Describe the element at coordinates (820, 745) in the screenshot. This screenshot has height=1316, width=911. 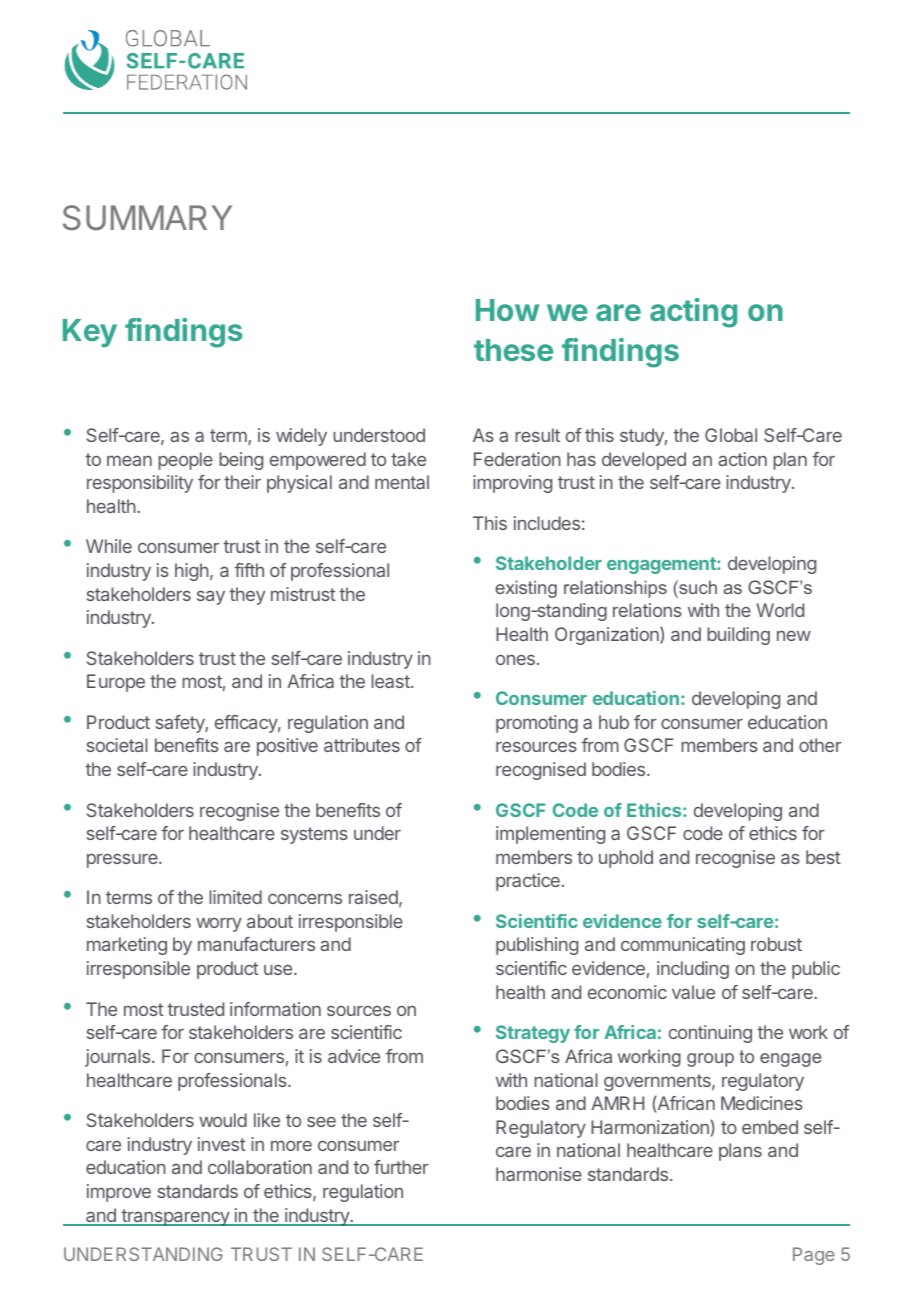
I see `other` at that location.
